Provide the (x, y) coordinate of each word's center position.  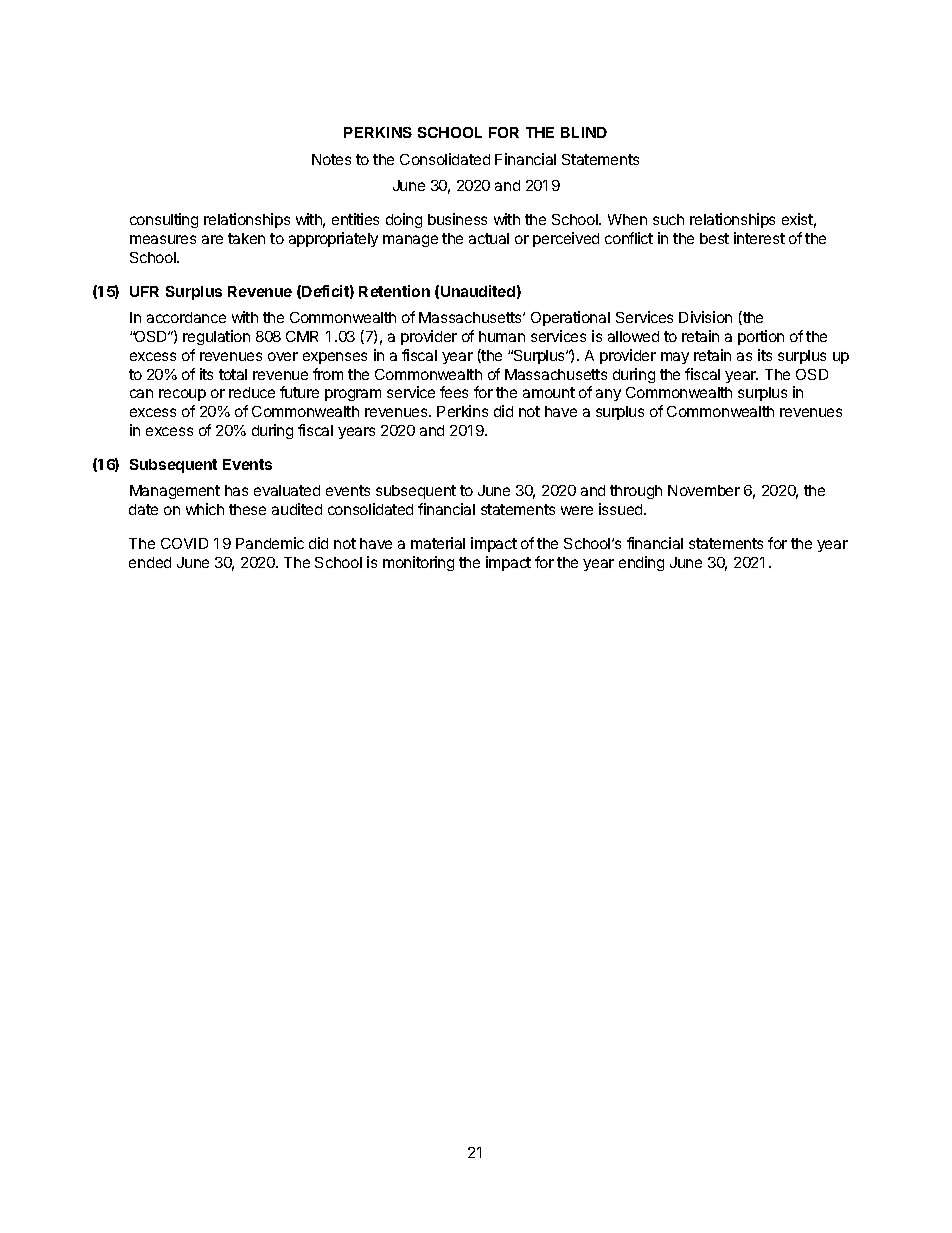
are (212, 239)
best (714, 238)
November (704, 490)
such (668, 219)
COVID (184, 543)
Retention (394, 291)
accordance (186, 317)
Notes (331, 159)
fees (454, 392)
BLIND (584, 132)
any (608, 395)
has (236, 490)
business (457, 219)
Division (705, 317)
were (577, 510)
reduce (252, 392)
